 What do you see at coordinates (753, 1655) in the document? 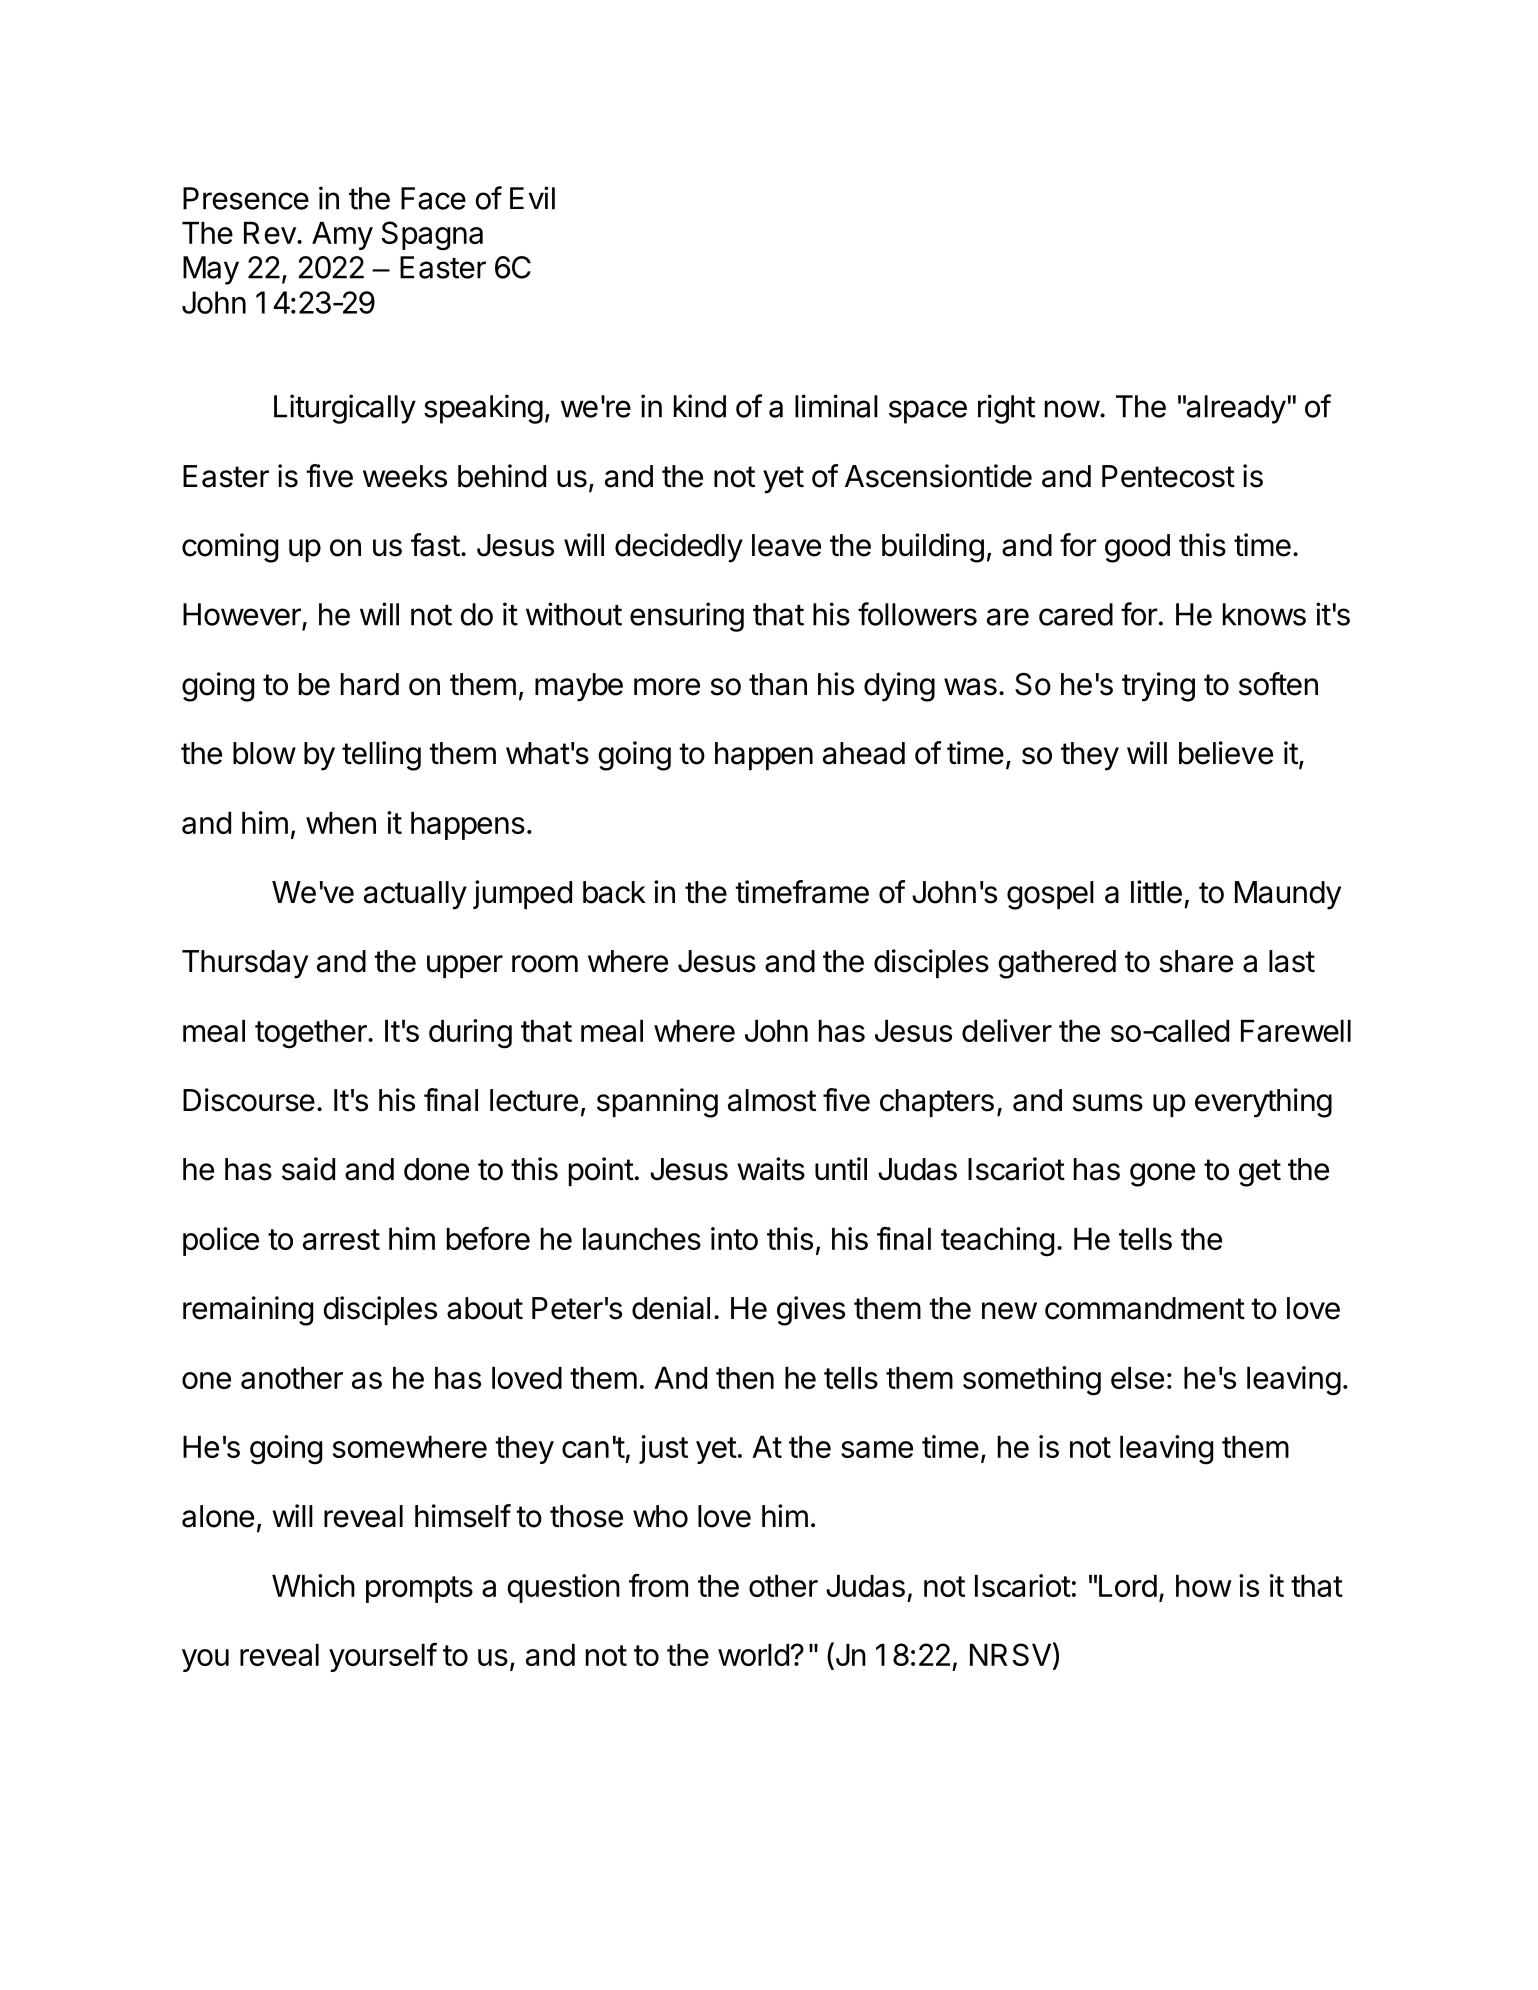
I see `world` at bounding box center [753, 1655].
